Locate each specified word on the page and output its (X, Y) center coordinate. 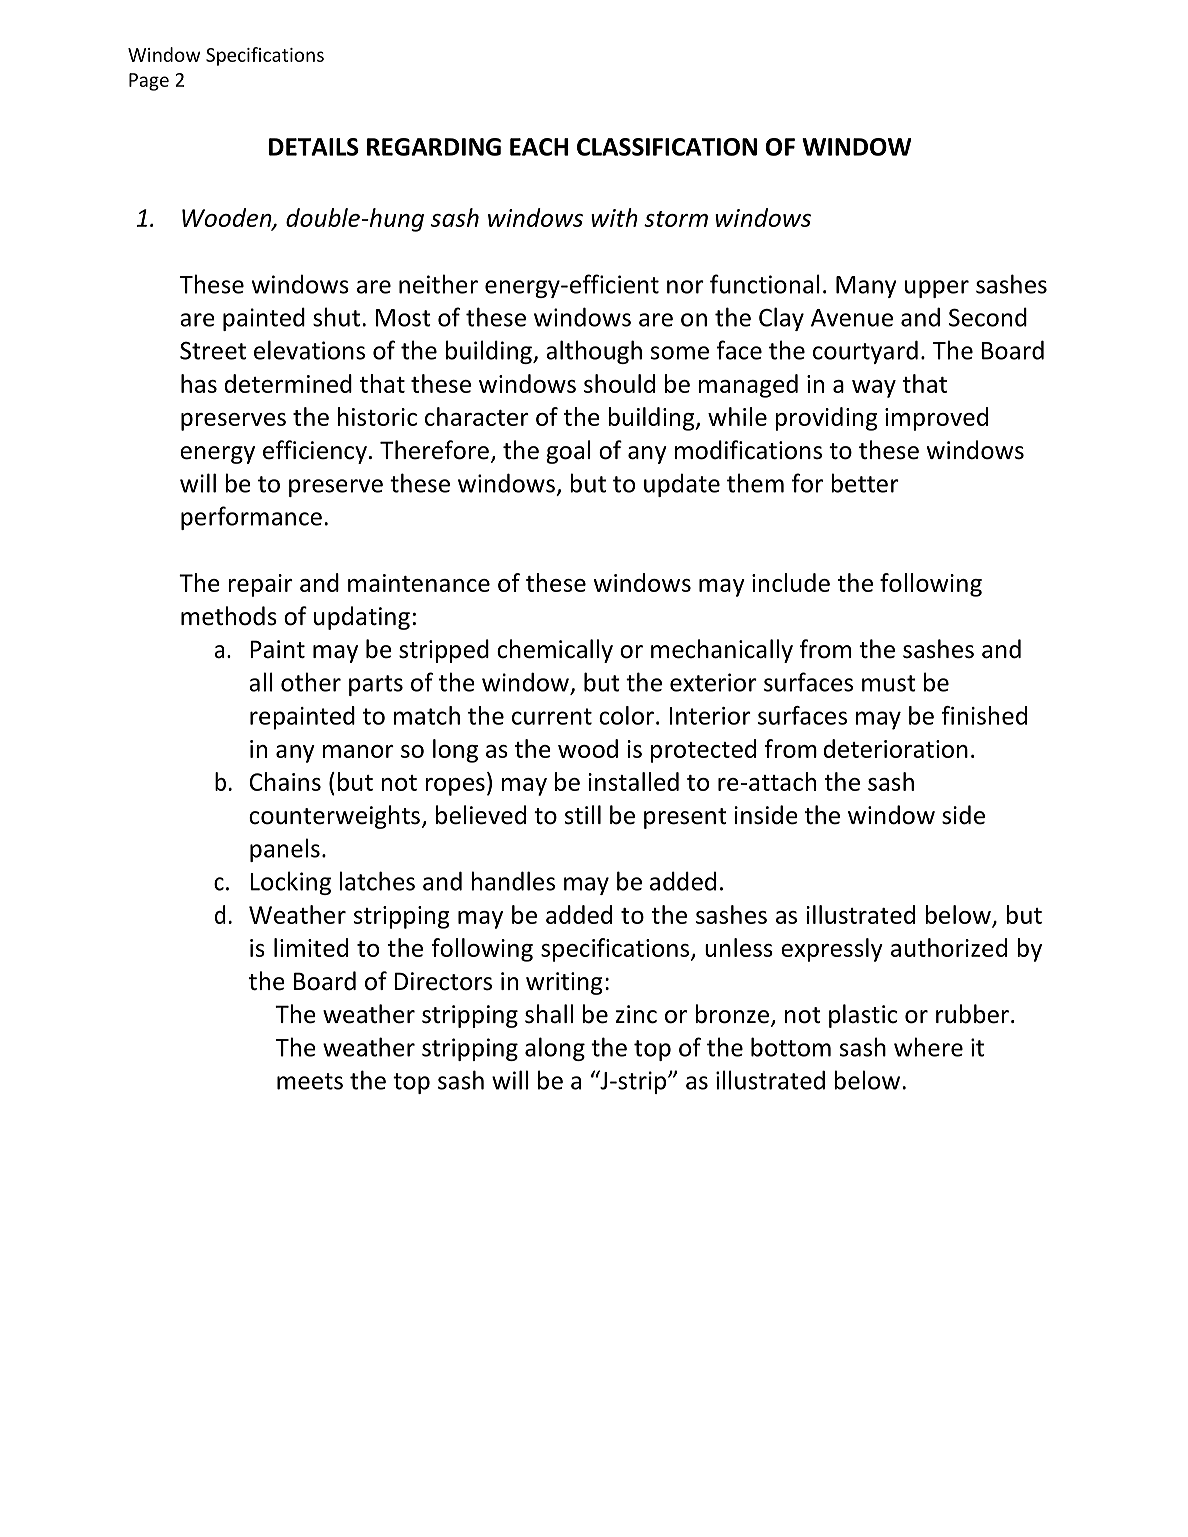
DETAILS (314, 147)
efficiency (315, 452)
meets (310, 1081)
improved (936, 419)
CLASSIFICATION (667, 147)
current (552, 716)
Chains (285, 781)
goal (568, 452)
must (889, 683)
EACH (539, 147)
